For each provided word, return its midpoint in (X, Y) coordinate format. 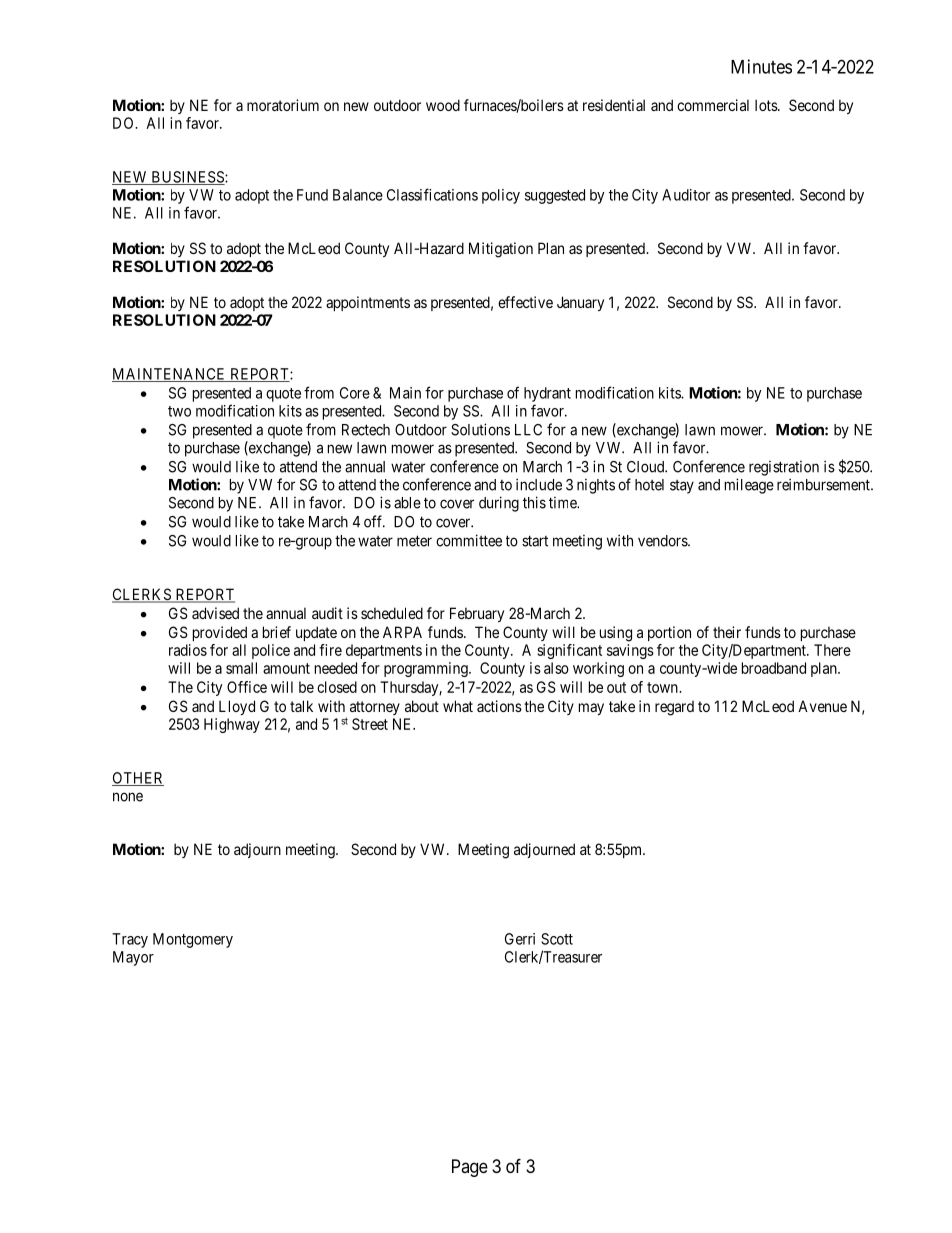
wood (443, 105)
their (727, 632)
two (179, 411)
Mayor (133, 958)
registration (784, 468)
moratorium (283, 105)
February (477, 614)
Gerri (520, 939)
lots (767, 105)
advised (215, 613)
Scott (557, 939)
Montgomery (193, 940)
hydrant (547, 394)
